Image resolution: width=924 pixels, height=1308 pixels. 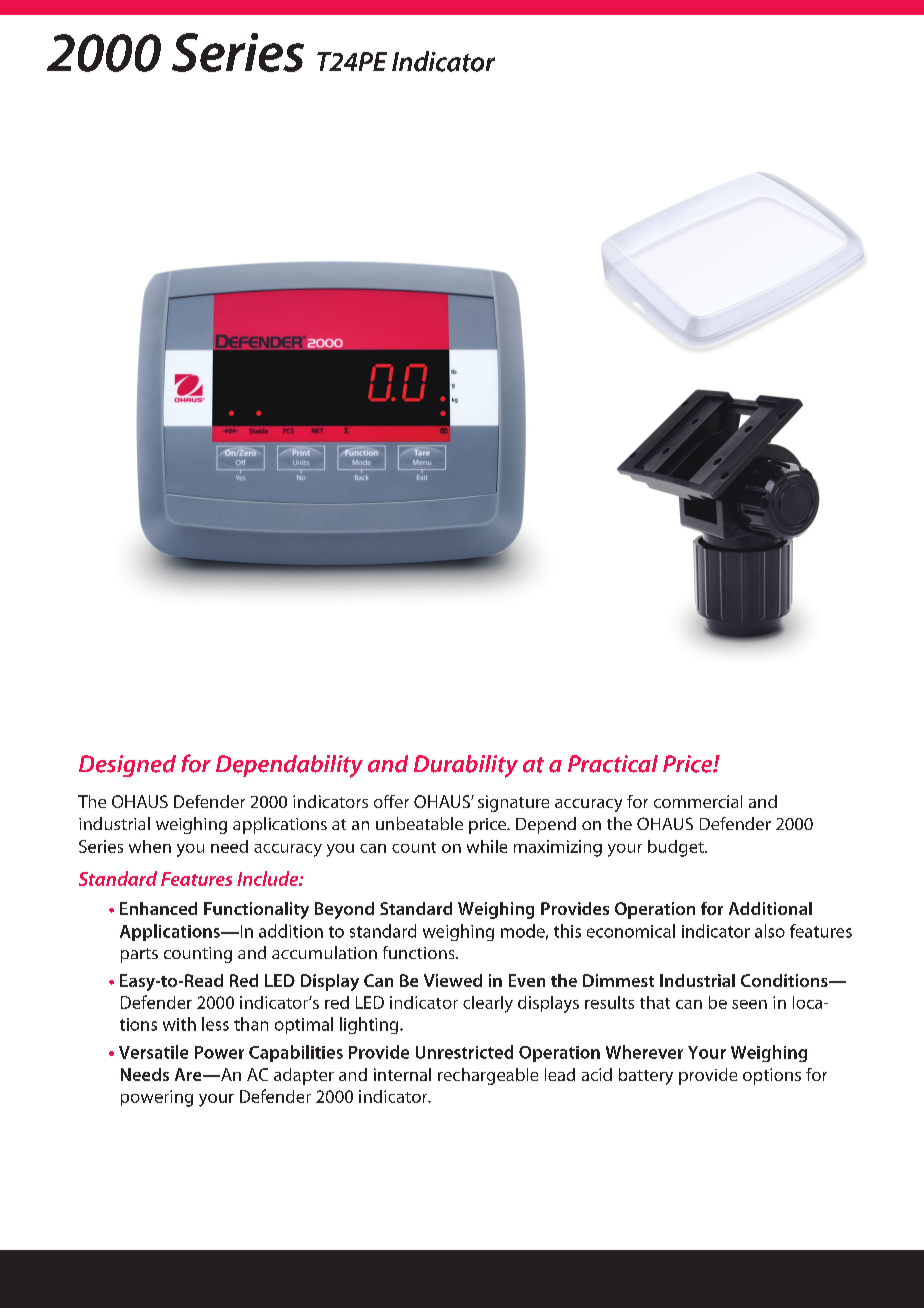 I want to click on economical, so click(x=631, y=931).
